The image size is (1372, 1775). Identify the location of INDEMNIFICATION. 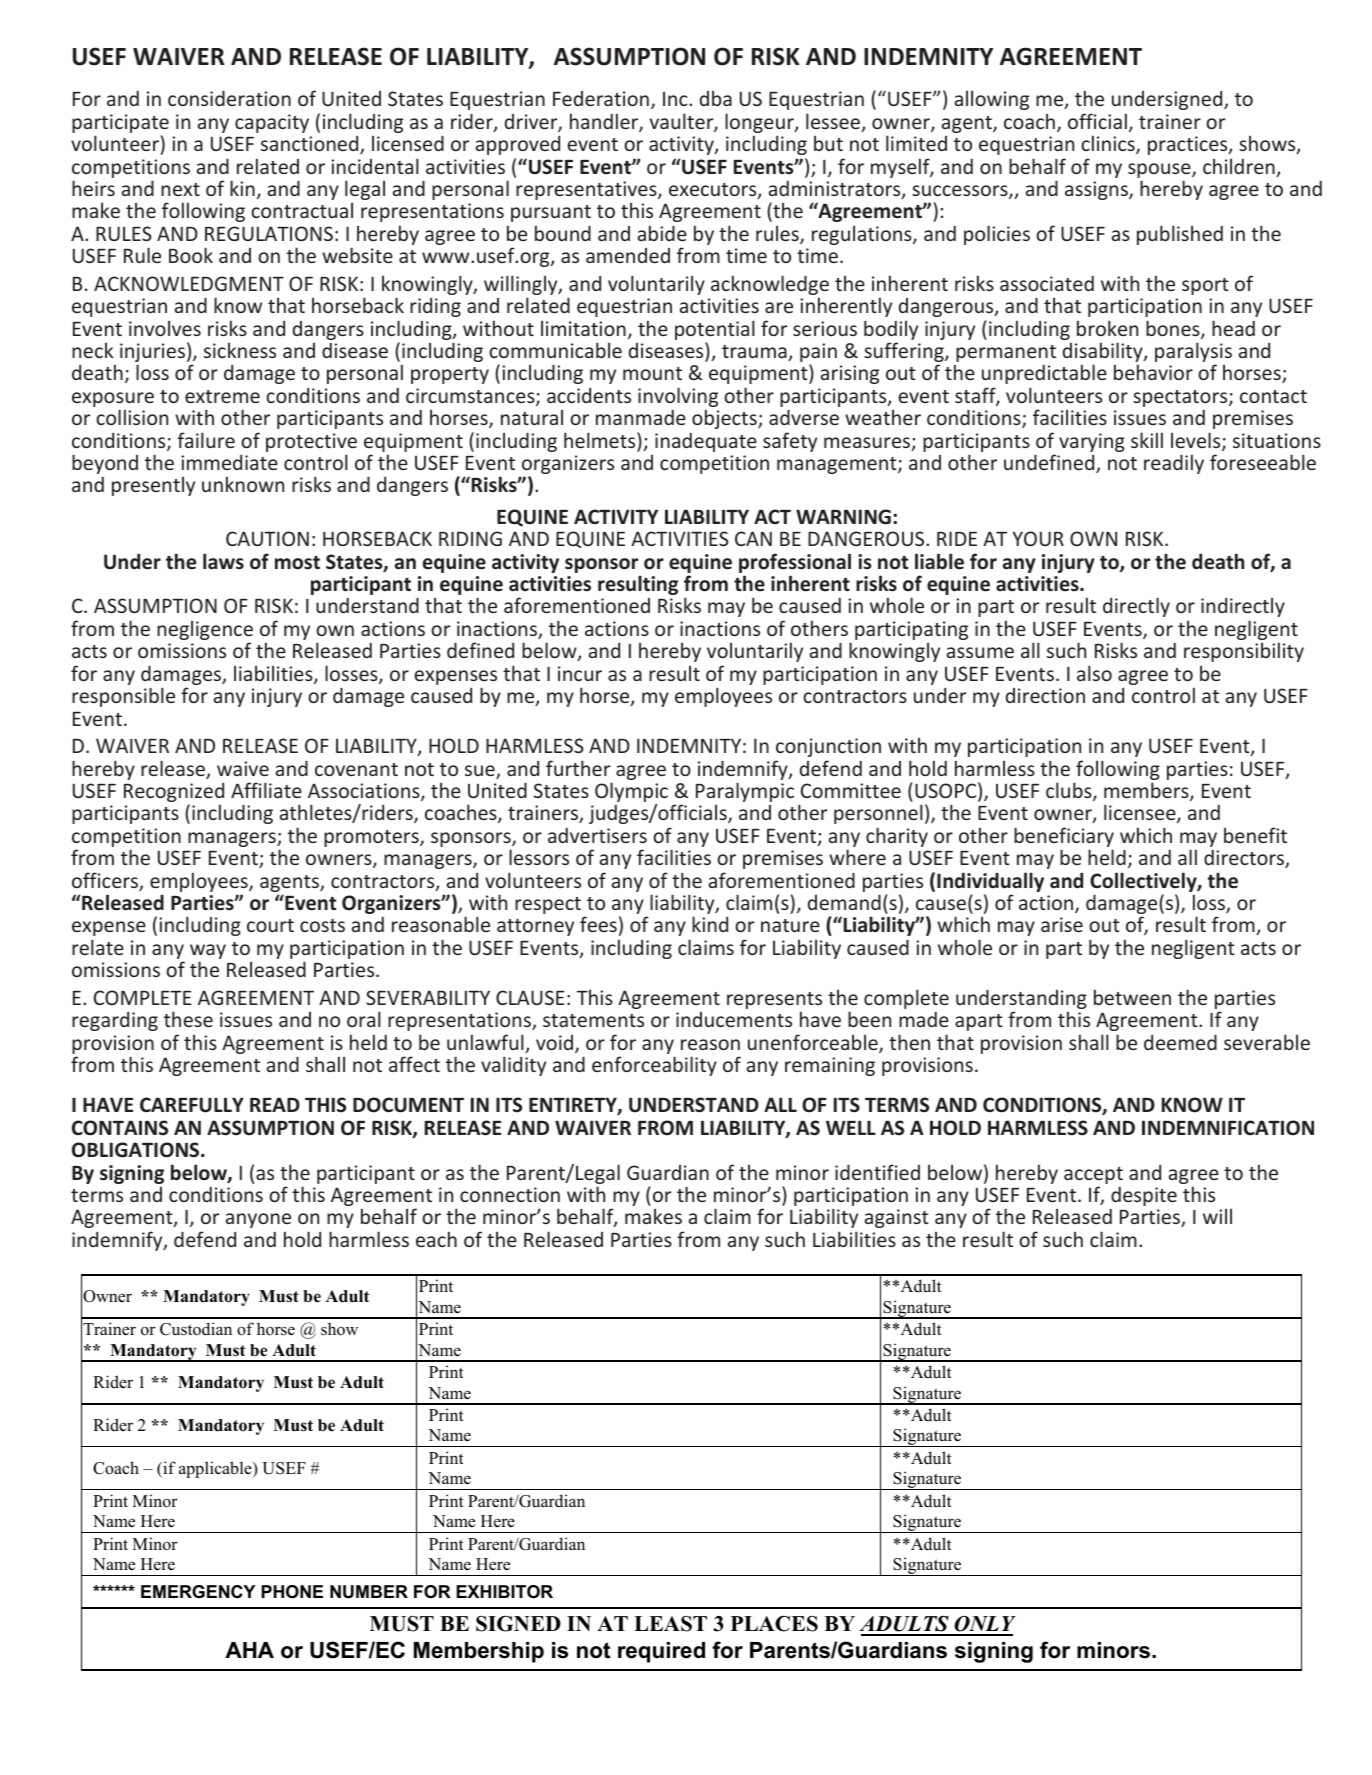
(1228, 1128).
